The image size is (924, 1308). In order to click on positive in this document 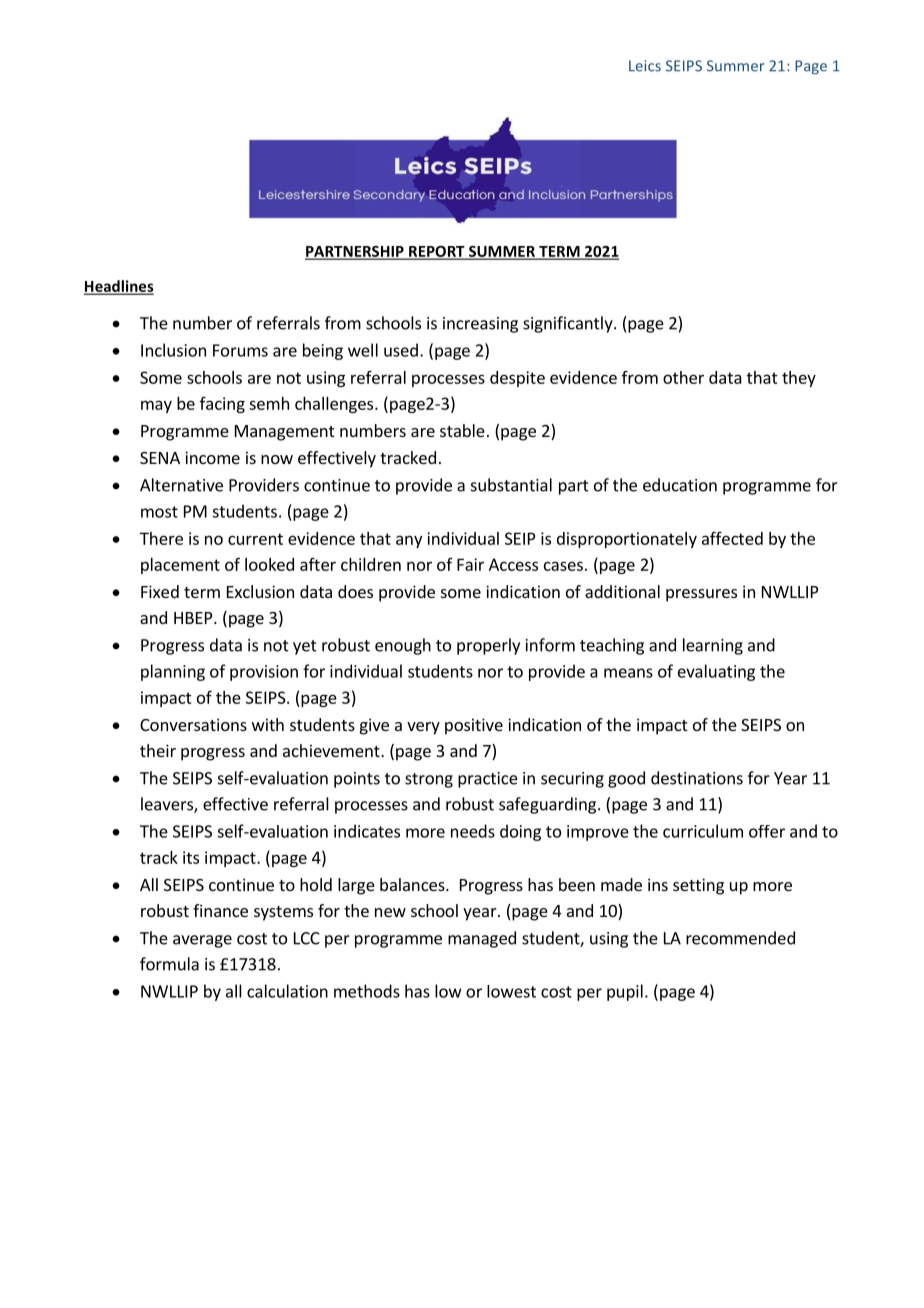, I will do `click(474, 726)`.
